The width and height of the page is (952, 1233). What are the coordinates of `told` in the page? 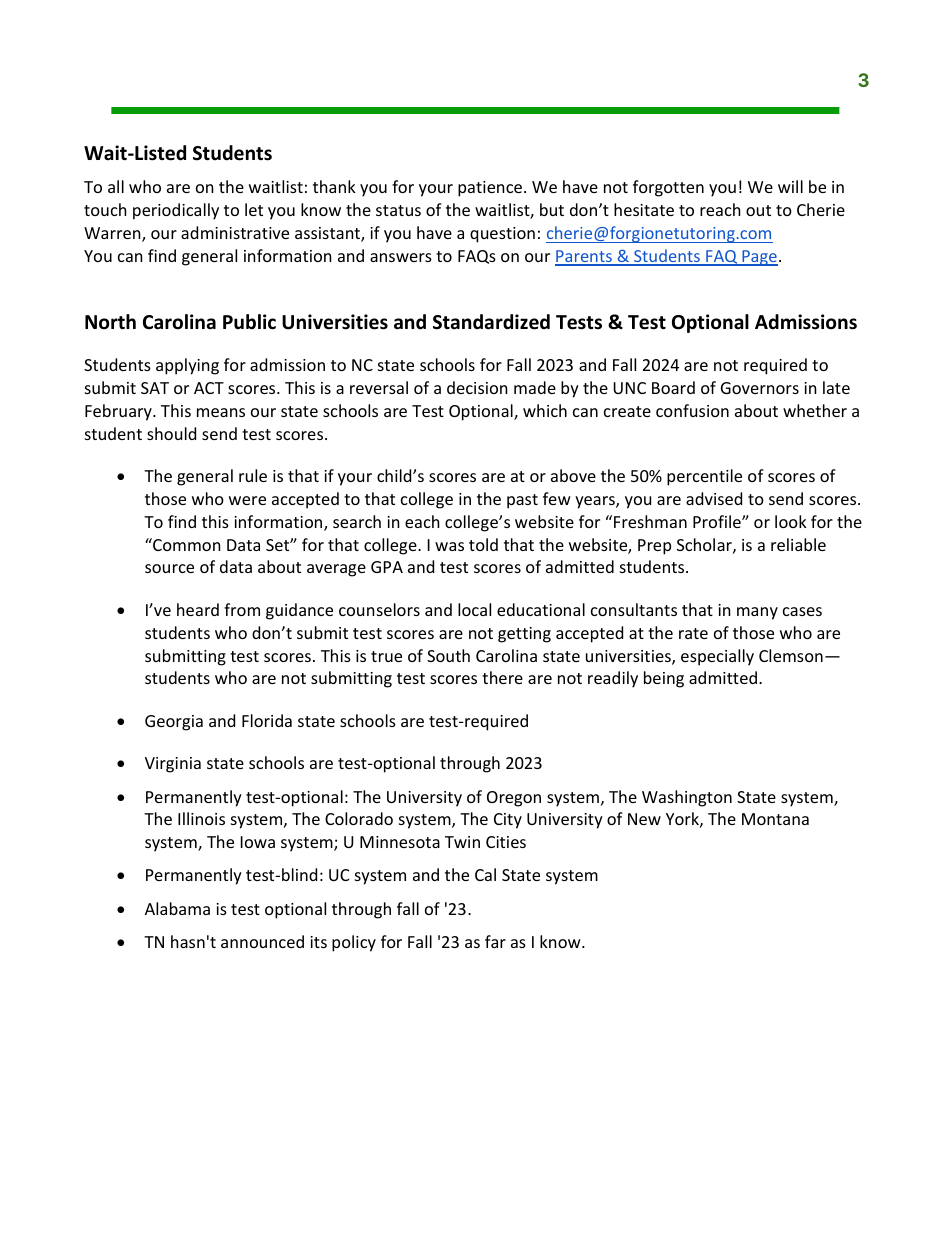 It's located at (483, 544).
